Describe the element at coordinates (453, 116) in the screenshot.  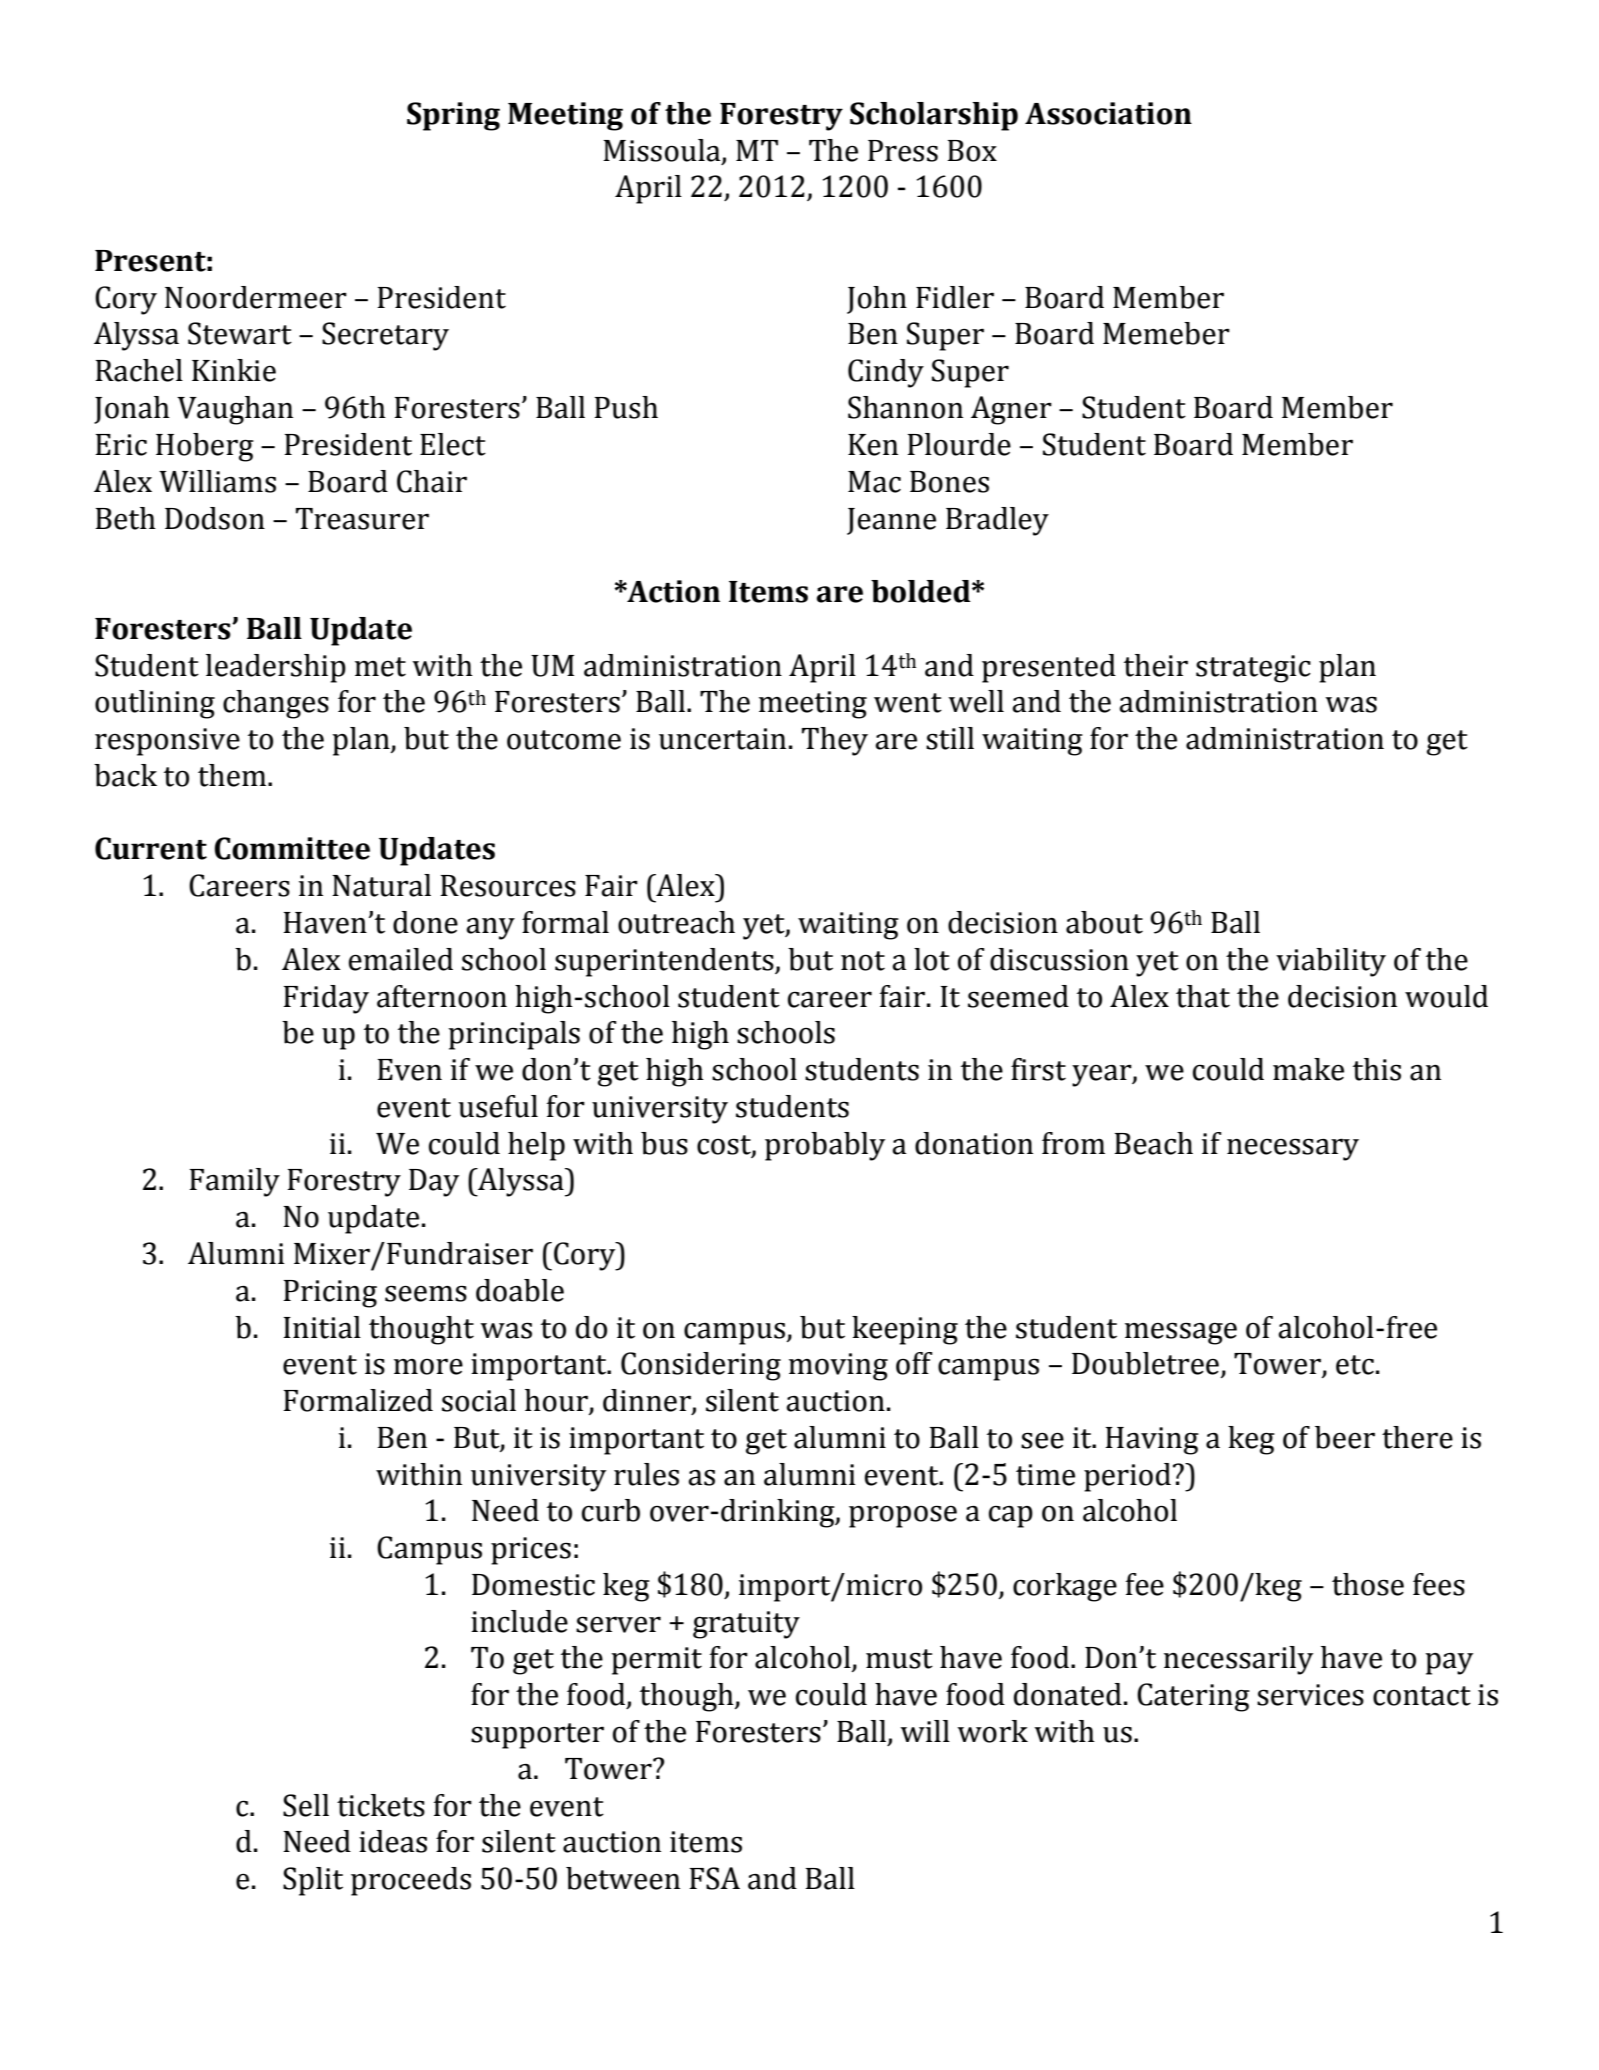
I see `Spring` at that location.
